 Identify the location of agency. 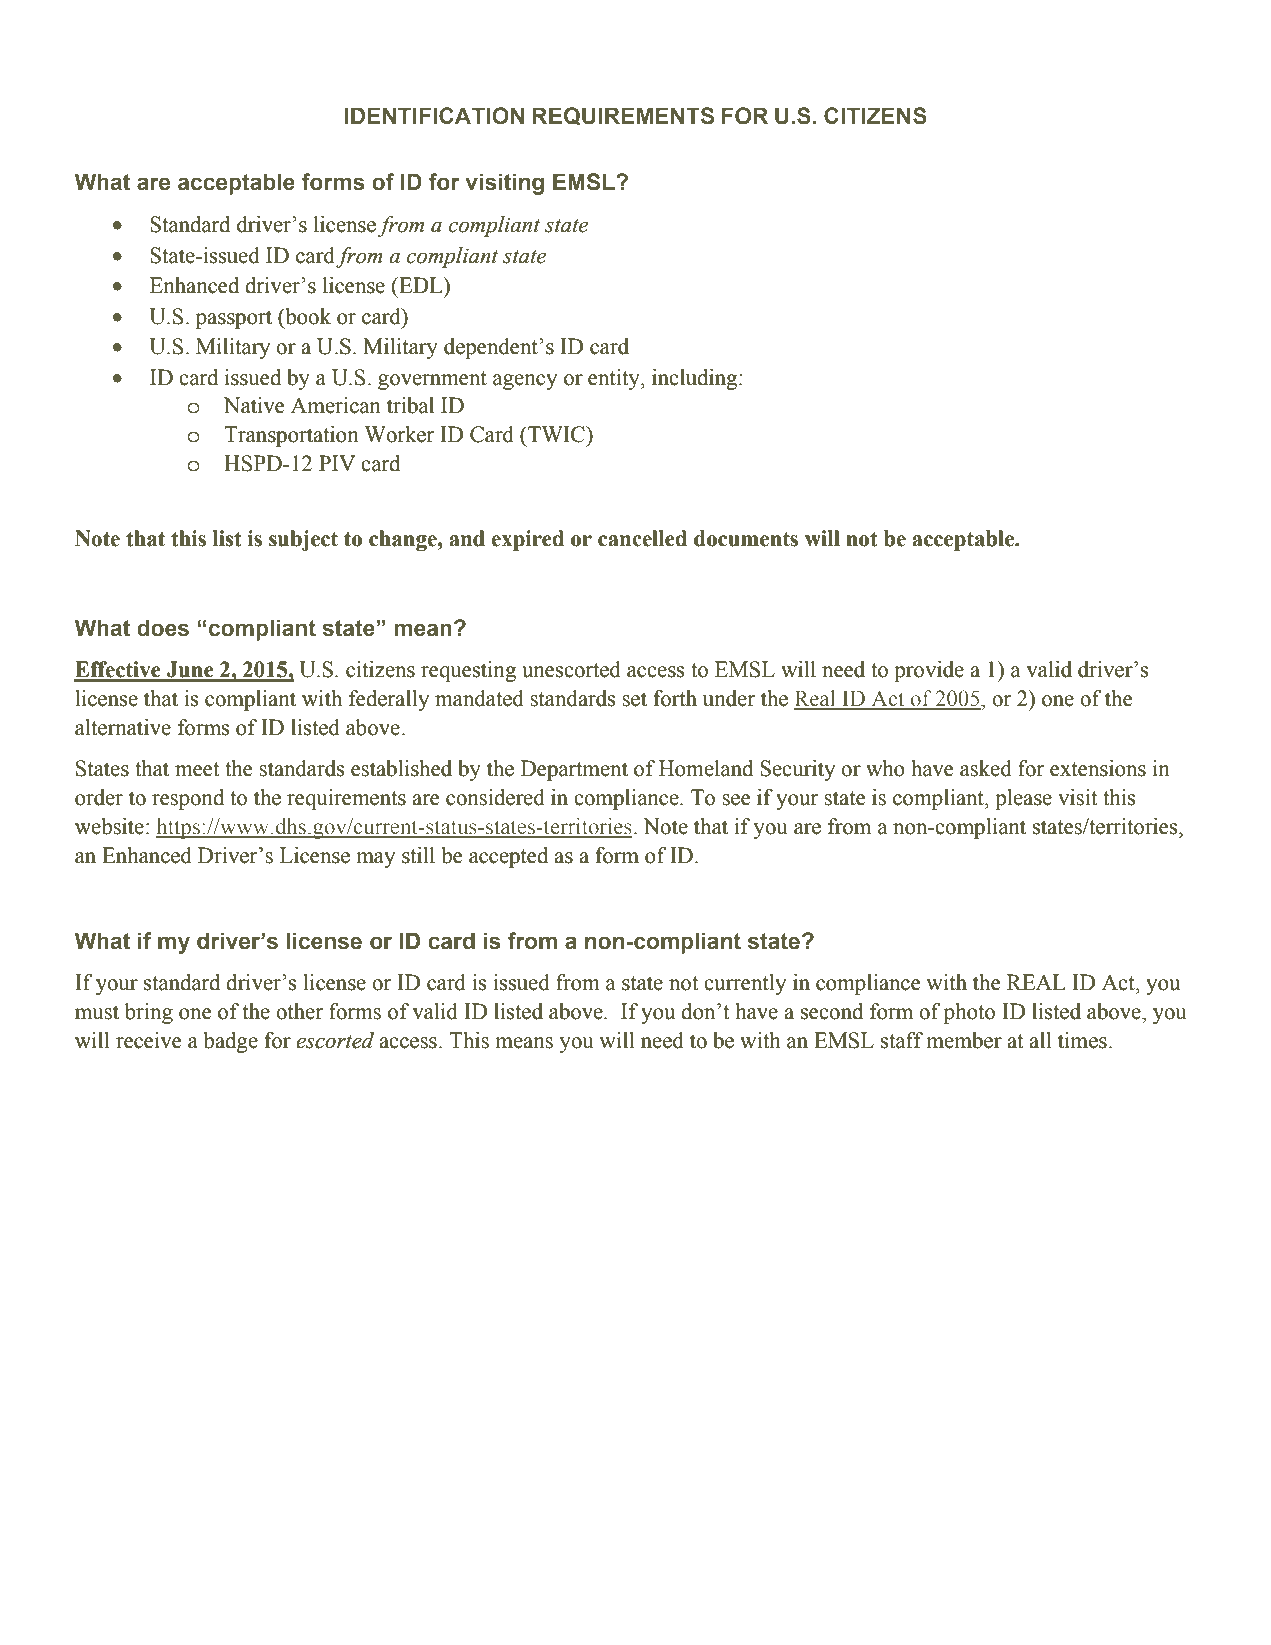
(525, 382).
